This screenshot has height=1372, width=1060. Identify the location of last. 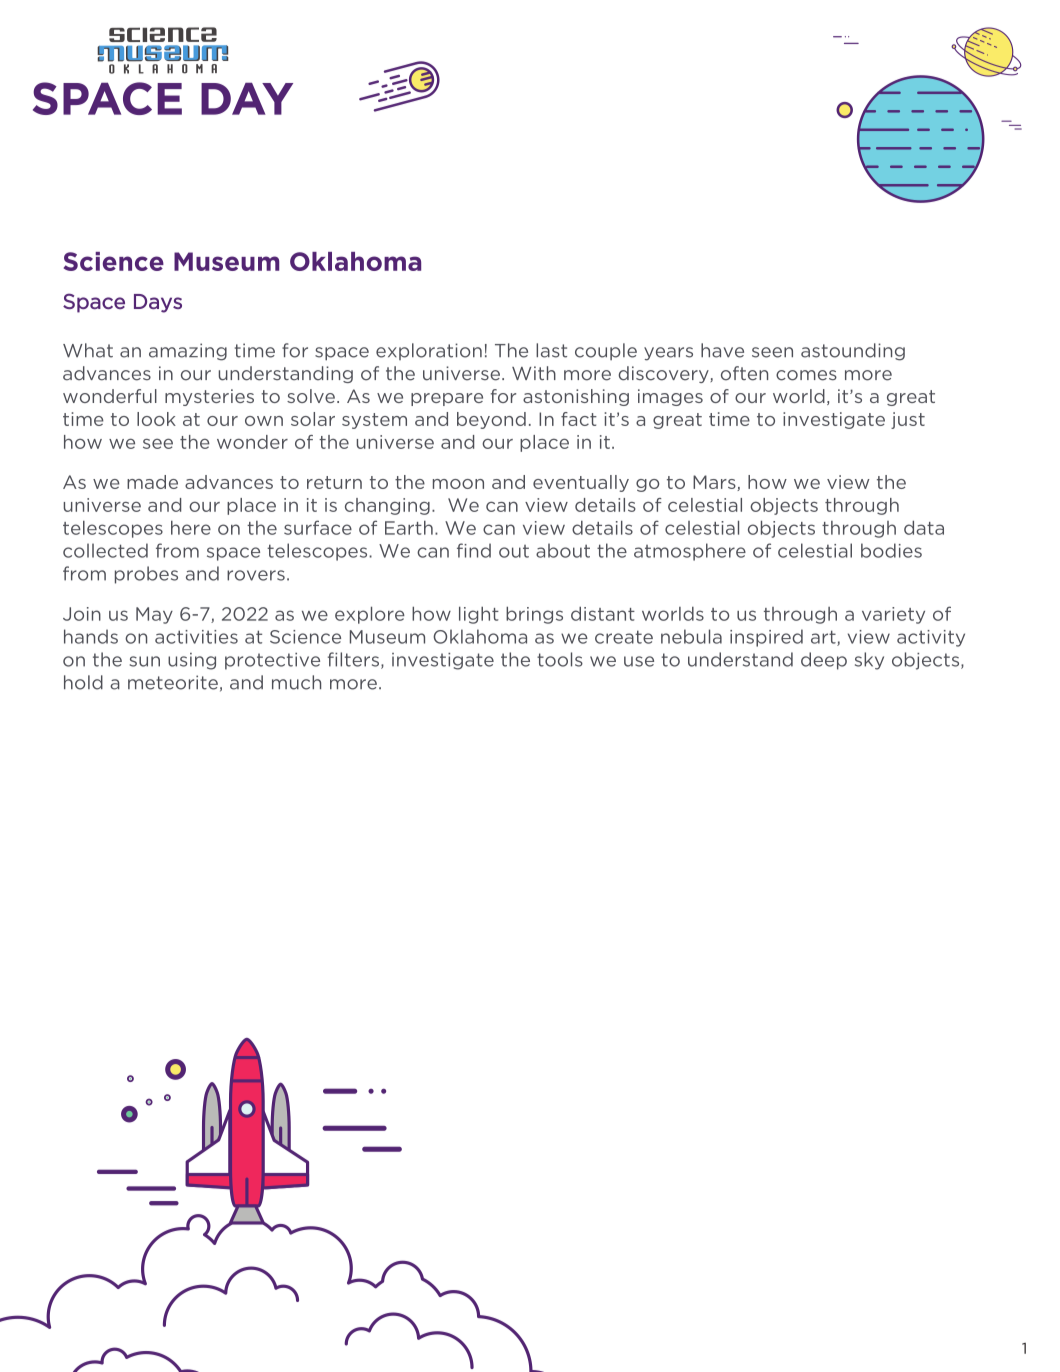
(551, 350).
